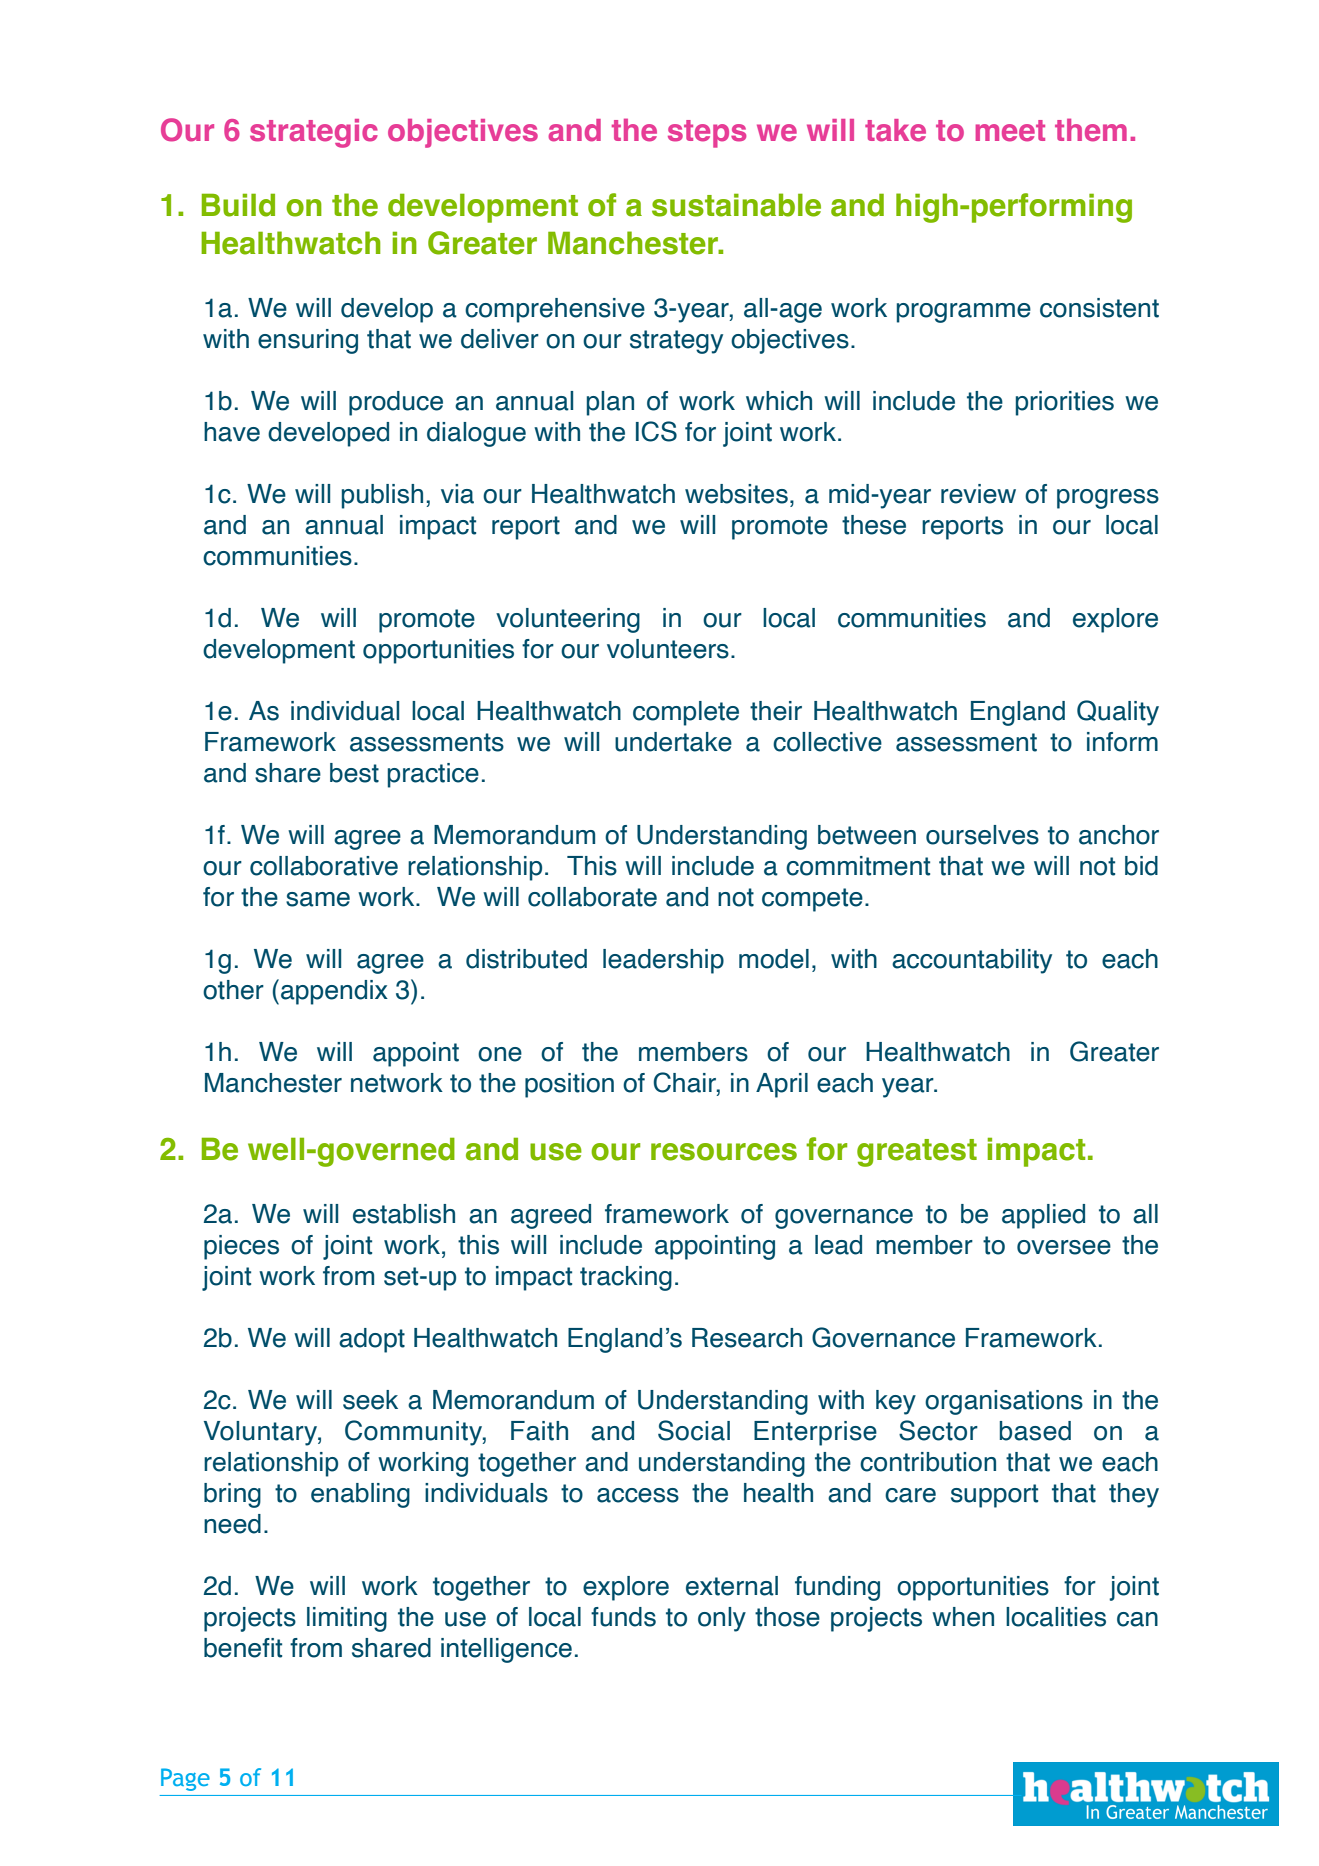  Describe the element at coordinates (963, 1617) in the image. I see `when` at that location.
